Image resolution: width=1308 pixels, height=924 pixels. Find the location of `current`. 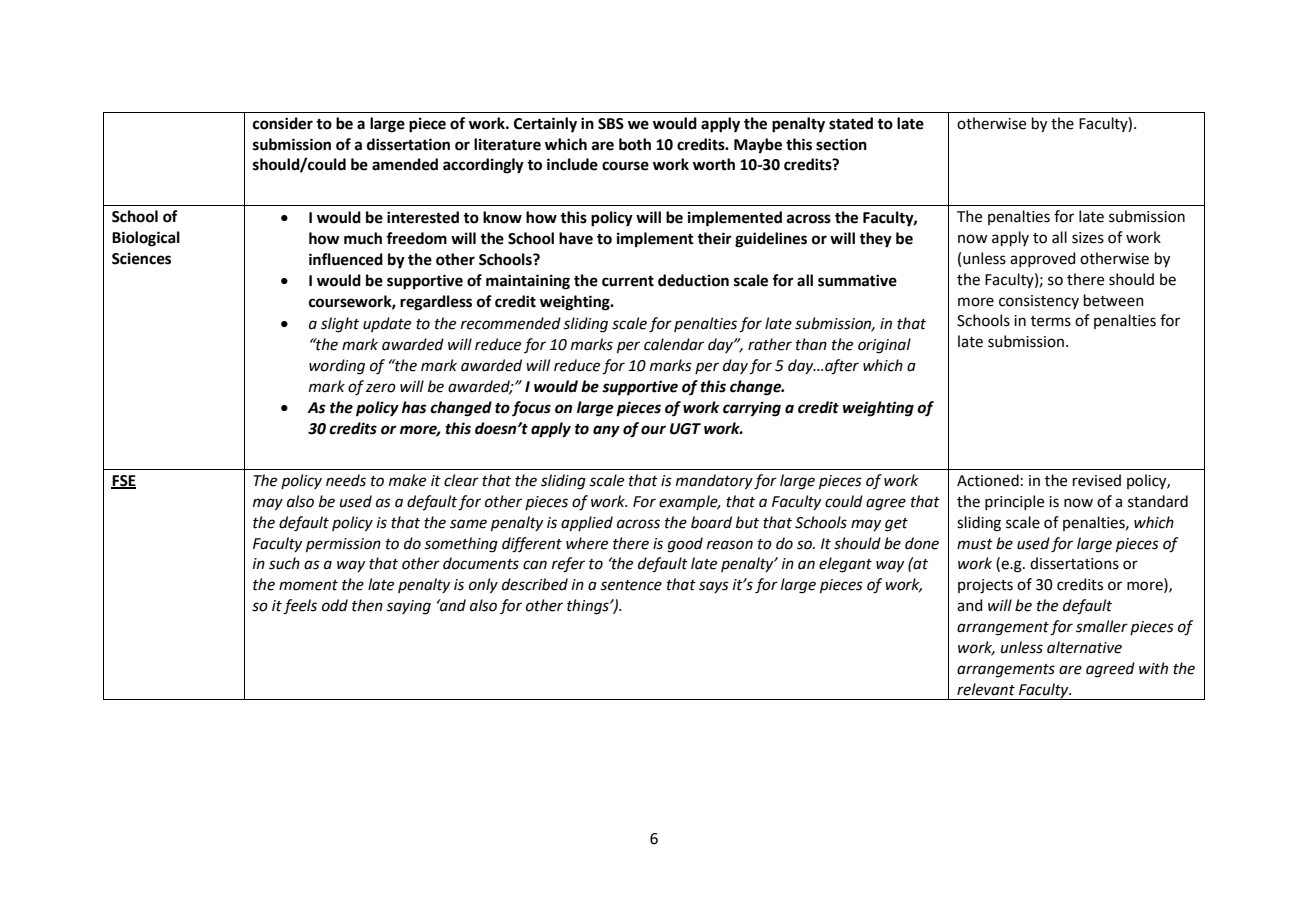

current is located at coordinates (628, 281).
